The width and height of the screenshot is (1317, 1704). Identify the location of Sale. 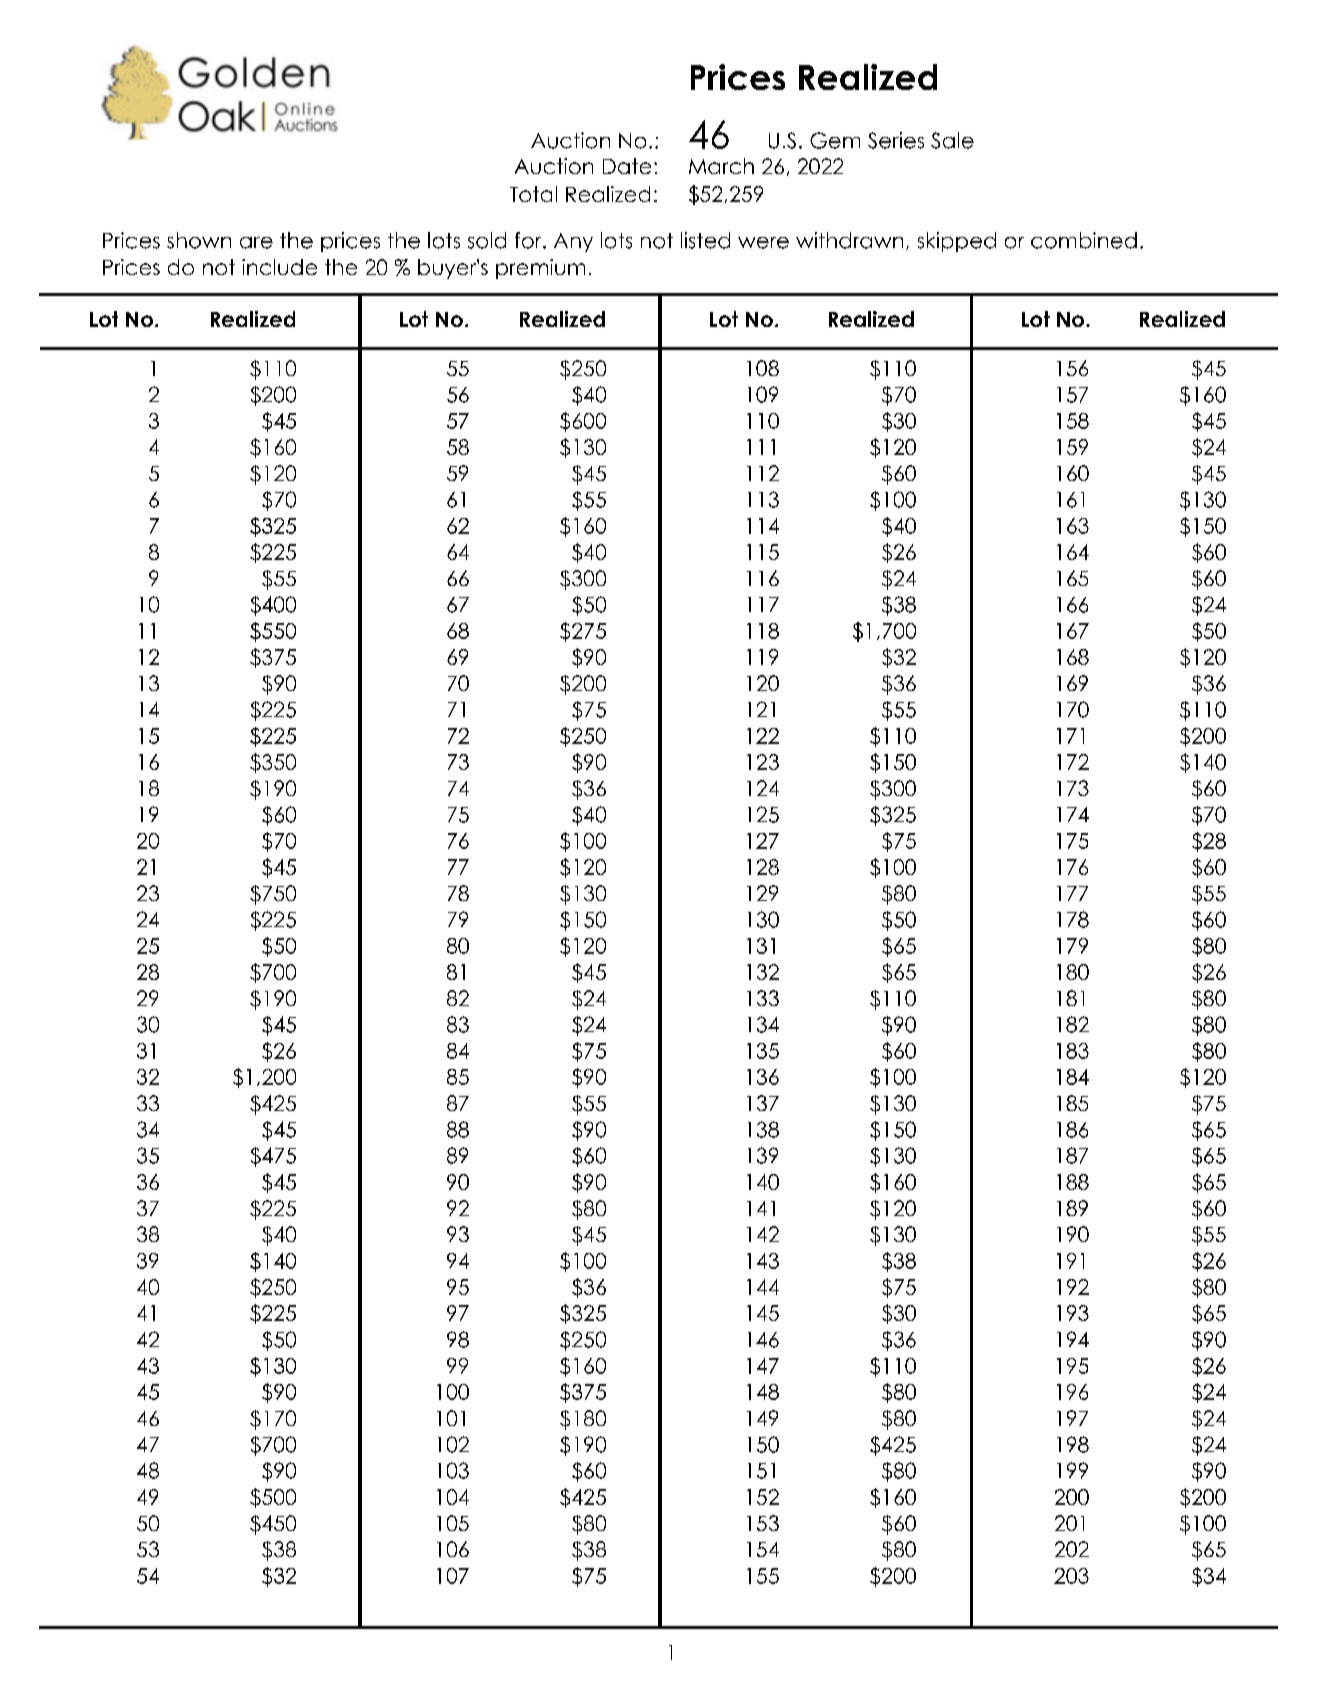
(952, 140).
